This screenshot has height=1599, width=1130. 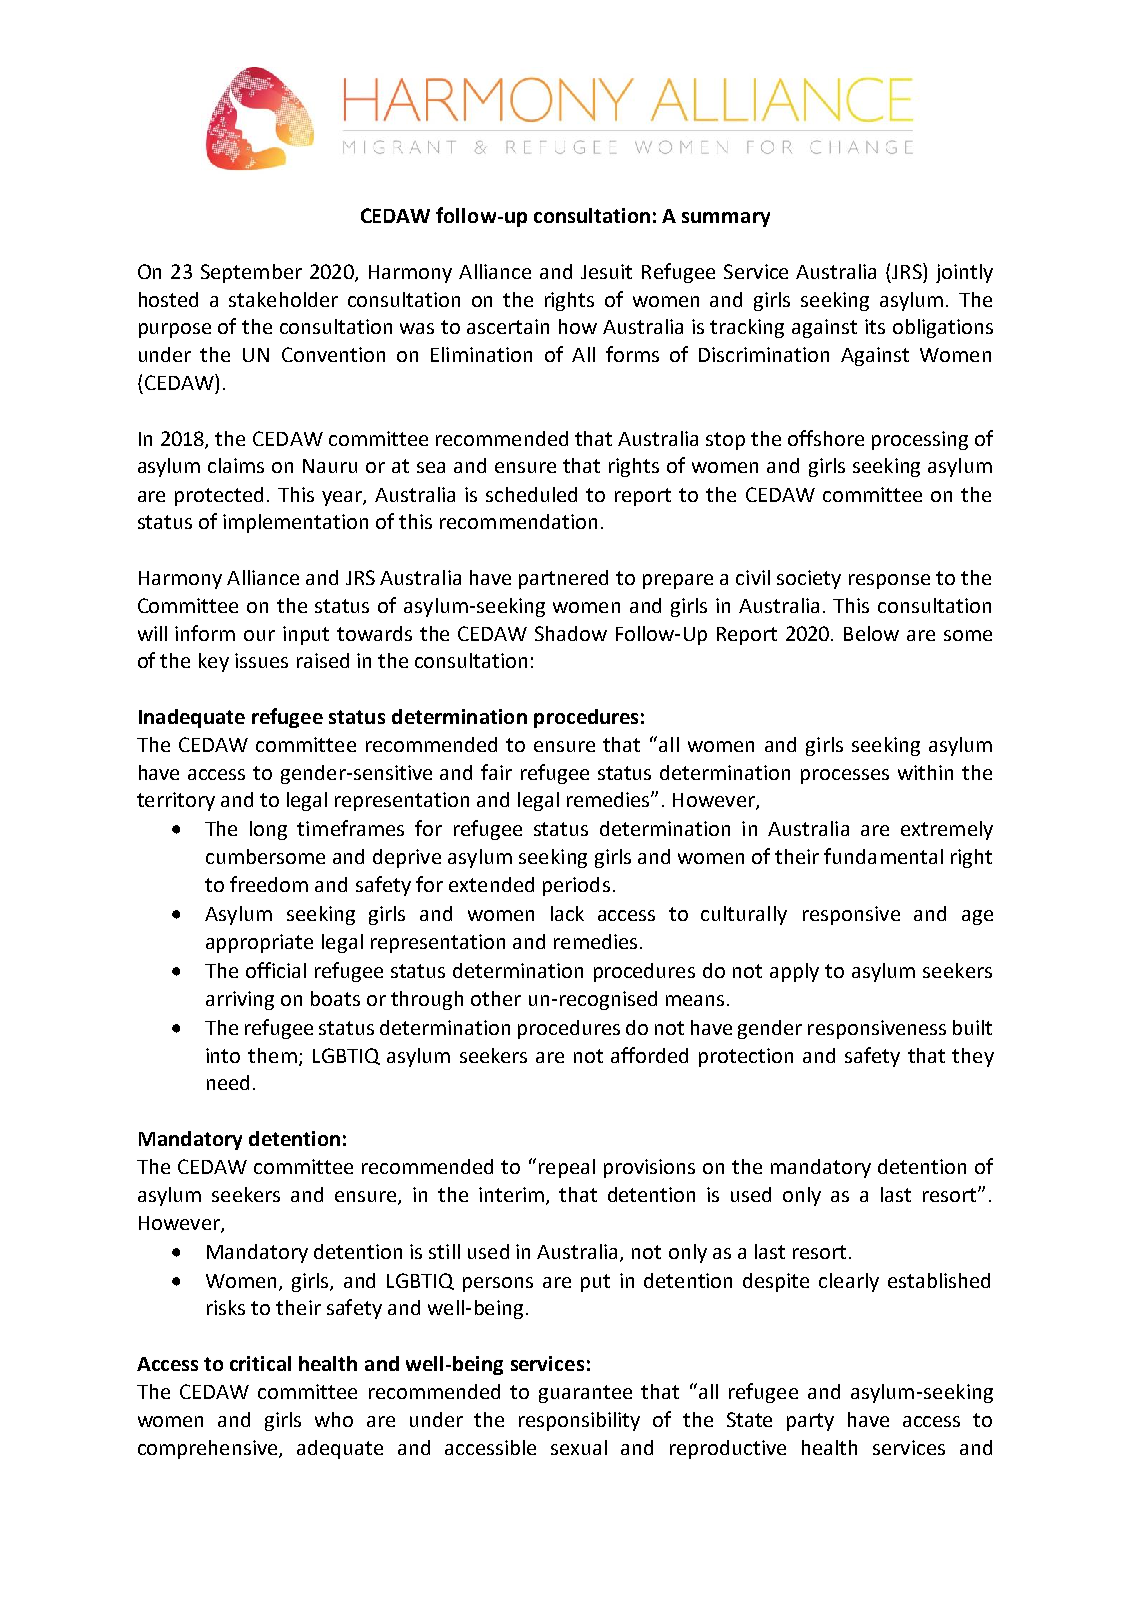 What do you see at coordinates (964, 273) in the screenshot?
I see `jointly` at bounding box center [964, 273].
